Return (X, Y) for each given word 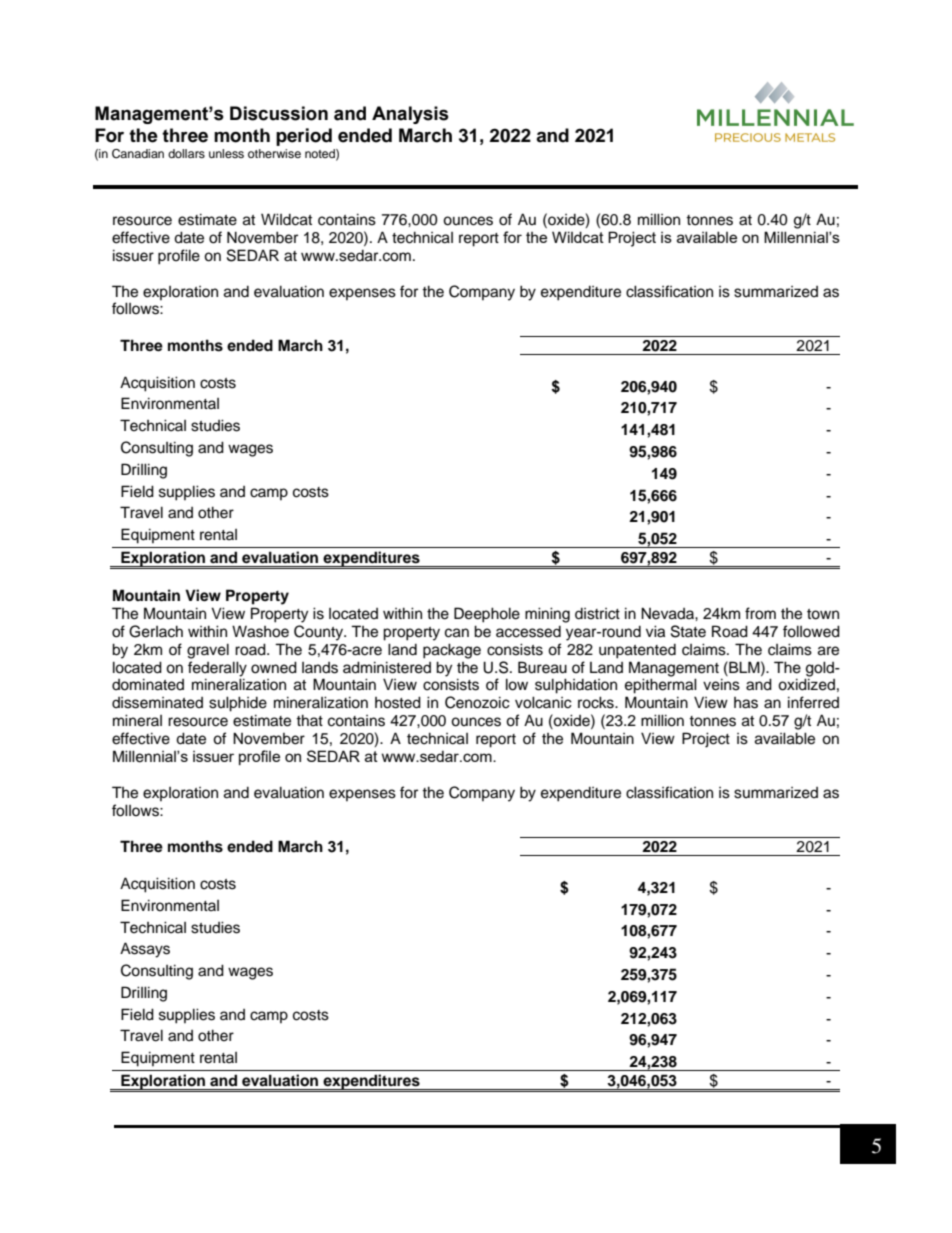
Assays (145, 950)
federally (217, 669)
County (320, 633)
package (452, 651)
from (760, 613)
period (304, 137)
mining (547, 615)
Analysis (410, 115)
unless (226, 153)
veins (721, 684)
